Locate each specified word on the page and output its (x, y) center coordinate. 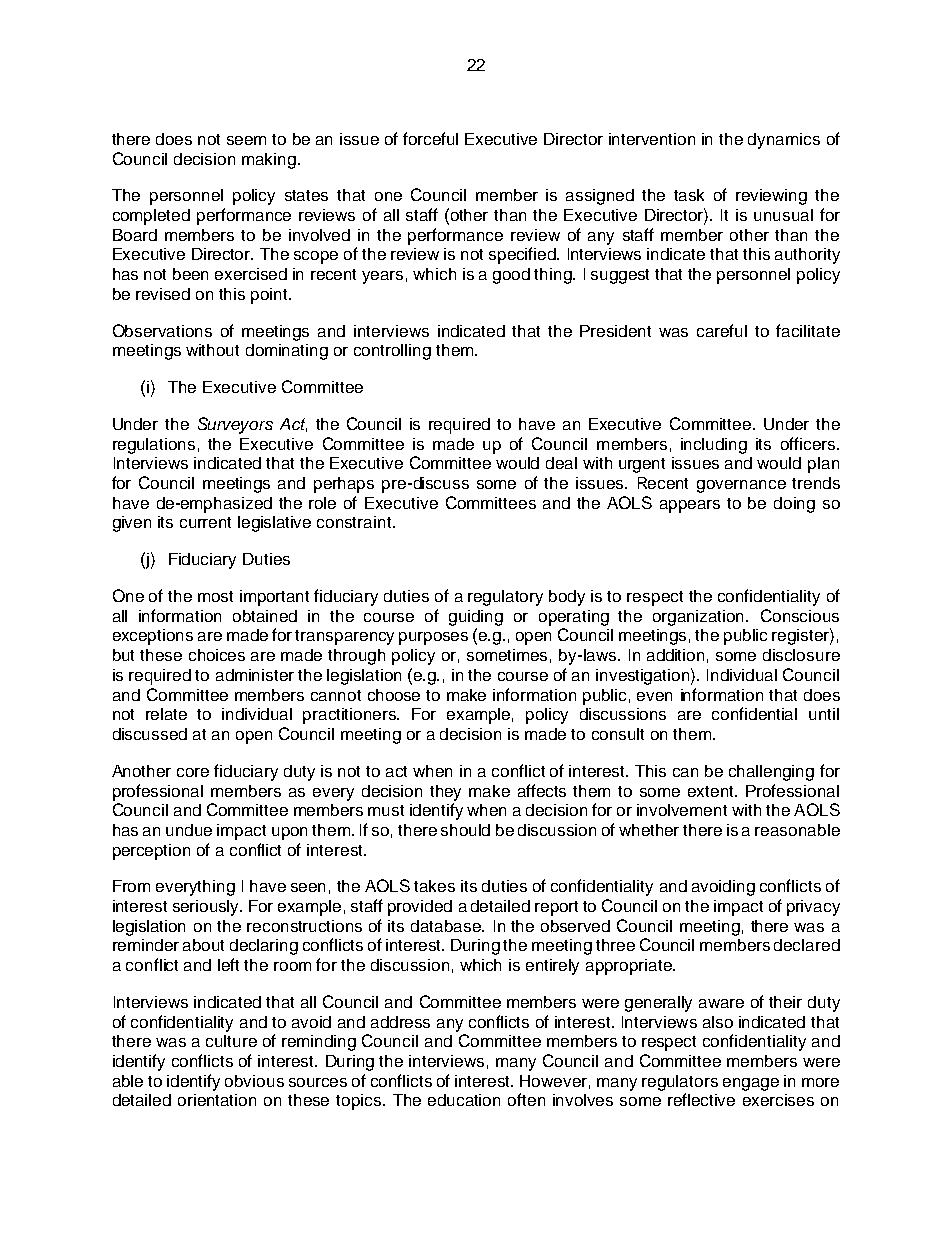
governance (741, 486)
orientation (217, 1100)
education (464, 1100)
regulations (154, 446)
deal (561, 463)
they (445, 793)
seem (246, 140)
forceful (430, 138)
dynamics (784, 141)
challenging (771, 773)
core (193, 772)
